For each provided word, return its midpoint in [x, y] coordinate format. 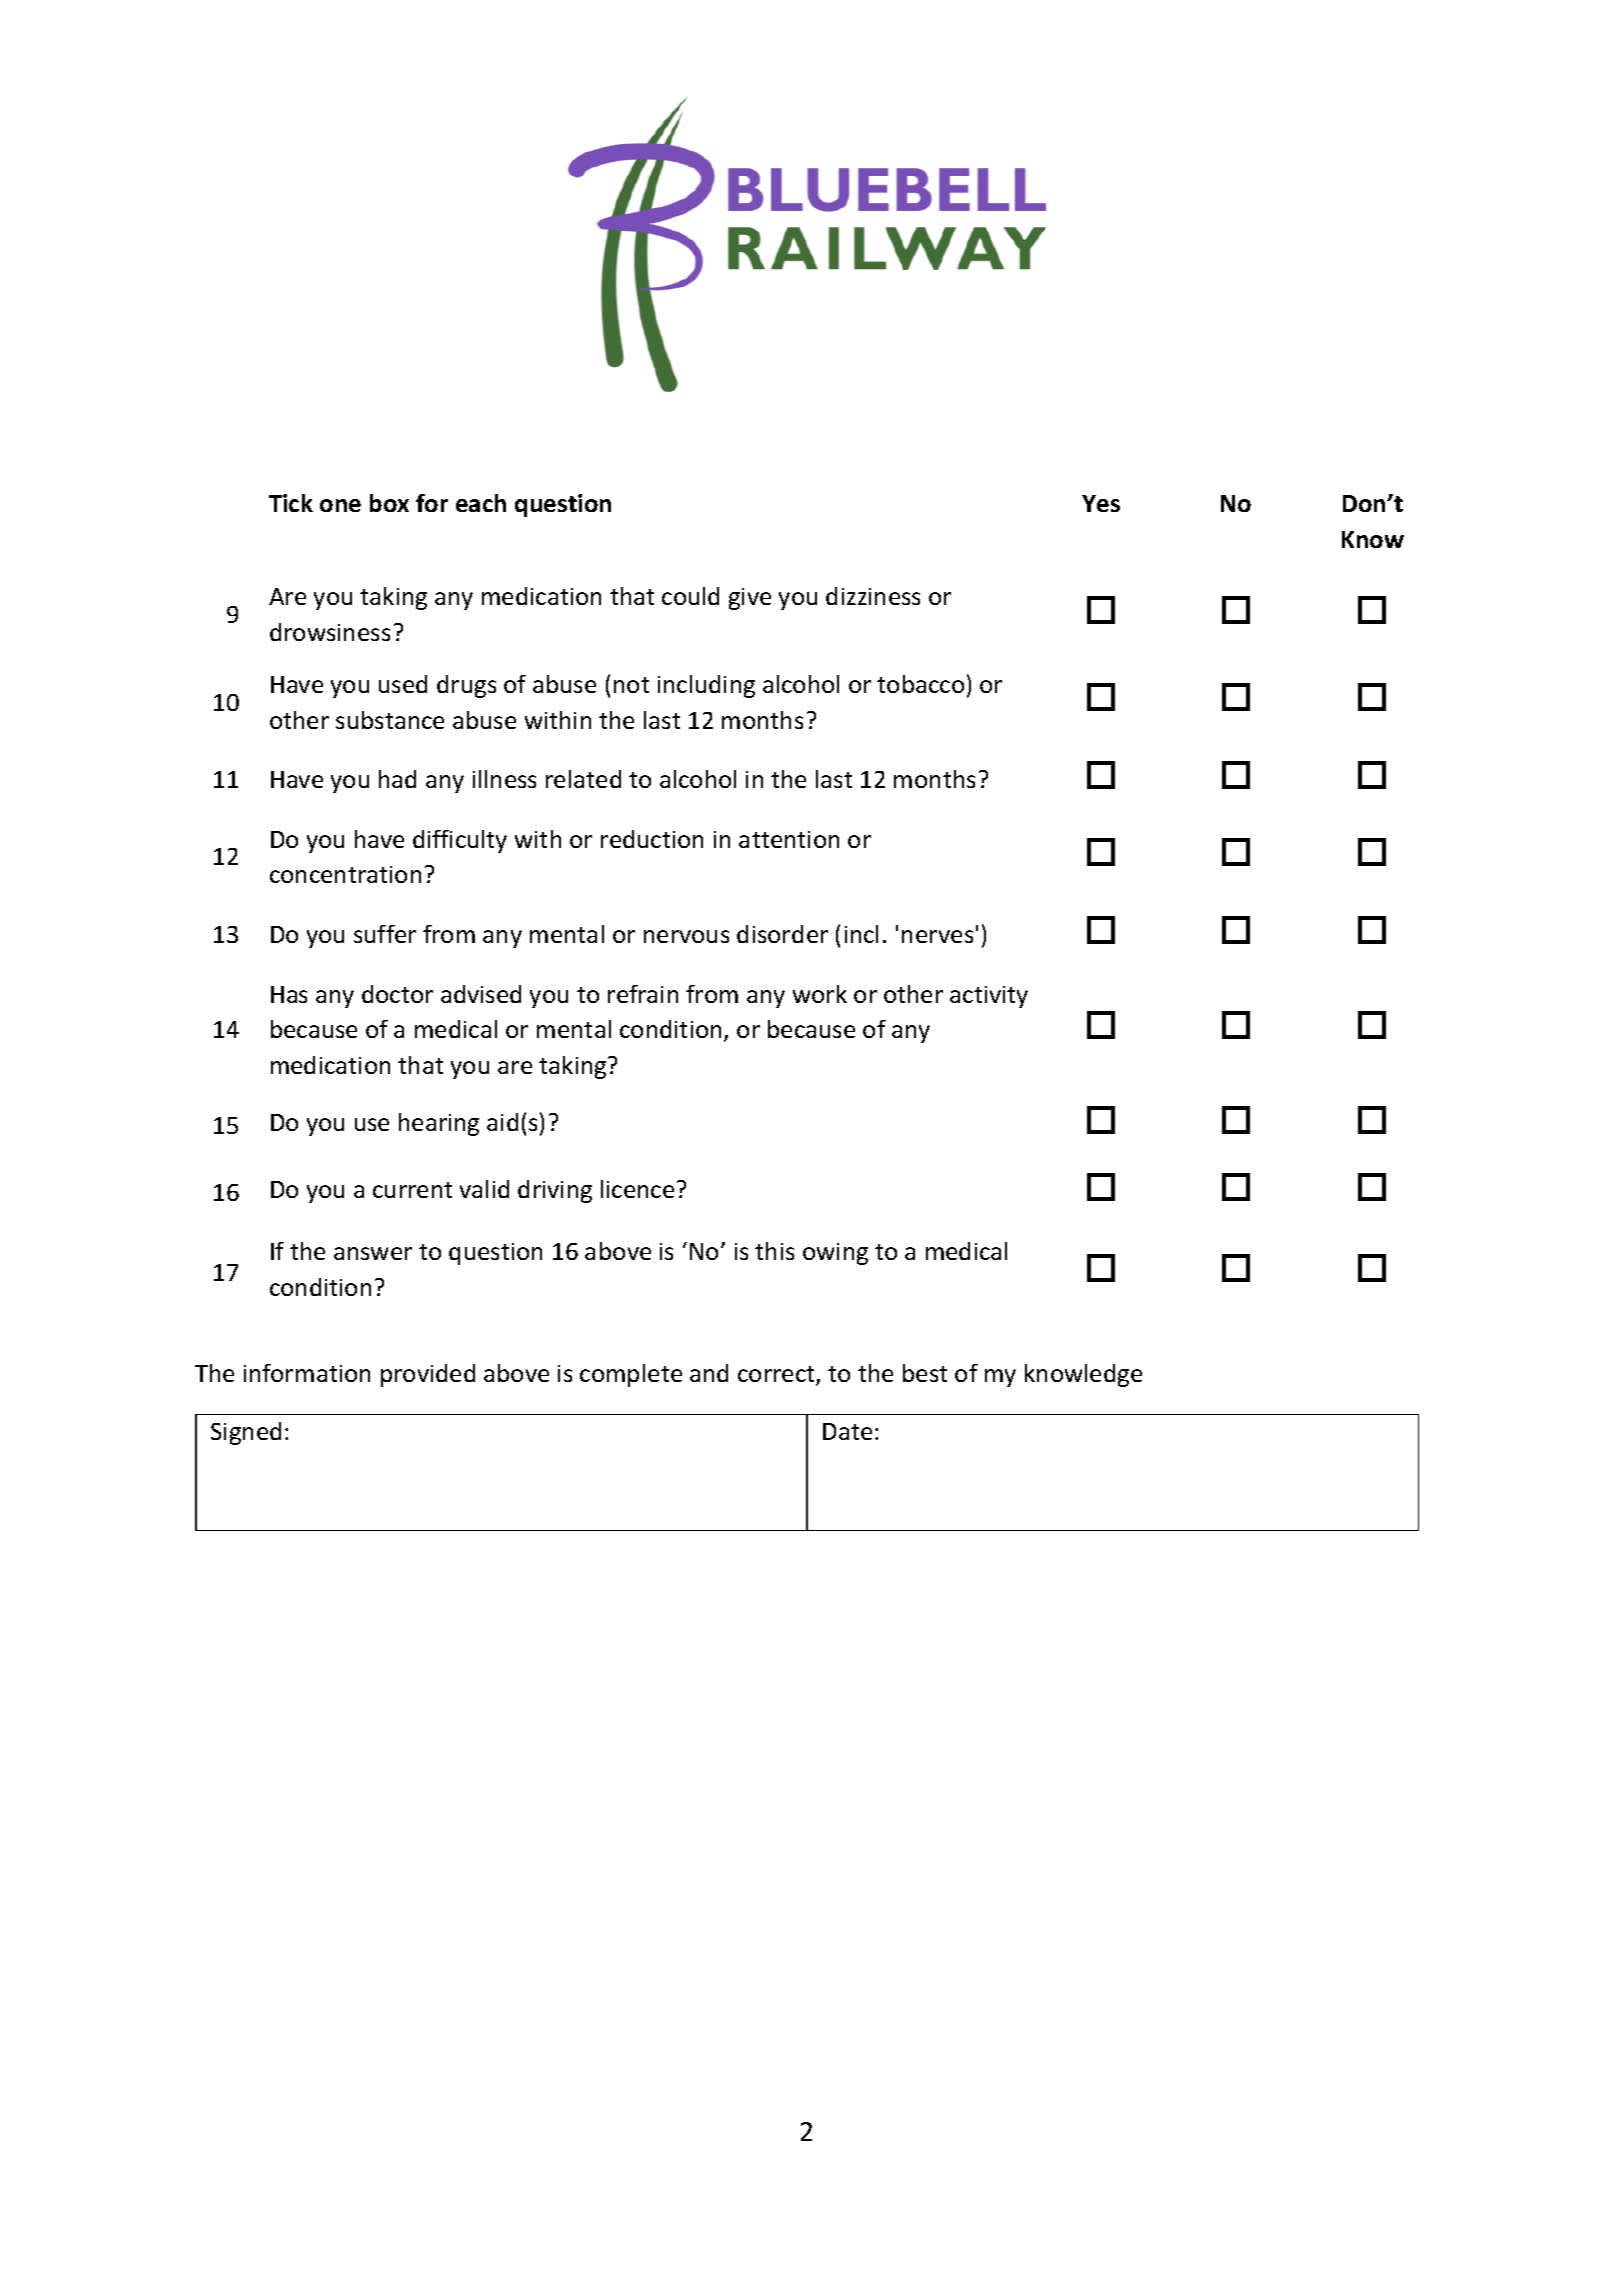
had [397, 779]
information [307, 1373]
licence [637, 1189]
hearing [439, 1124]
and [709, 1373]
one [340, 505]
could [690, 596]
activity [989, 997]
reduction [652, 839]
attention [789, 839]
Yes [1101, 503]
